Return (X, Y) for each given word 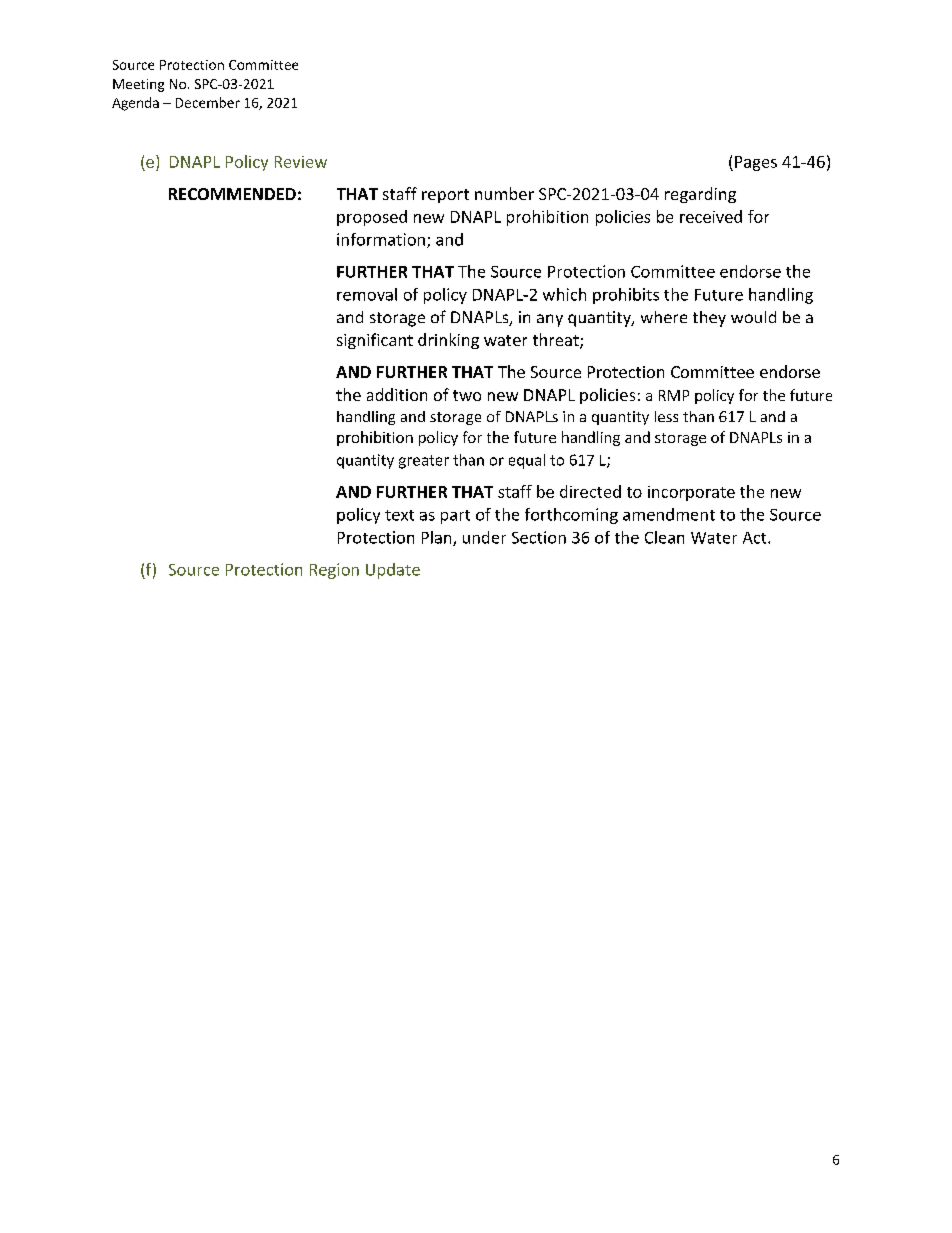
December (208, 102)
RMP (674, 395)
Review (301, 162)
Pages (756, 163)
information (381, 239)
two (467, 395)
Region (334, 571)
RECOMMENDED (232, 194)
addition (397, 394)
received (711, 216)
